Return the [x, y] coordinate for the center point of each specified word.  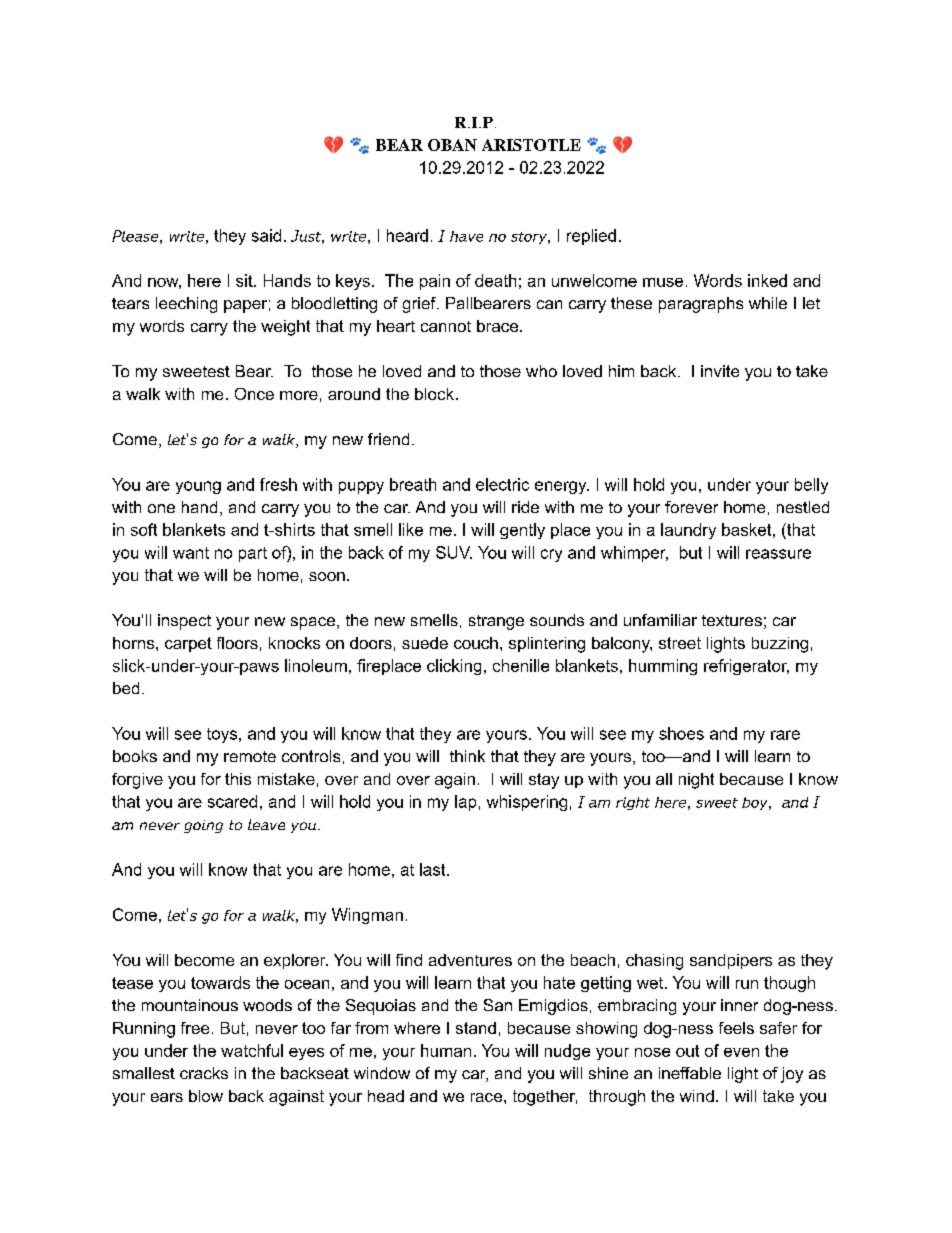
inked [767, 280]
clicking [454, 667]
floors [237, 643]
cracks [204, 1073]
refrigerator [746, 667]
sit [245, 280]
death [495, 280]
